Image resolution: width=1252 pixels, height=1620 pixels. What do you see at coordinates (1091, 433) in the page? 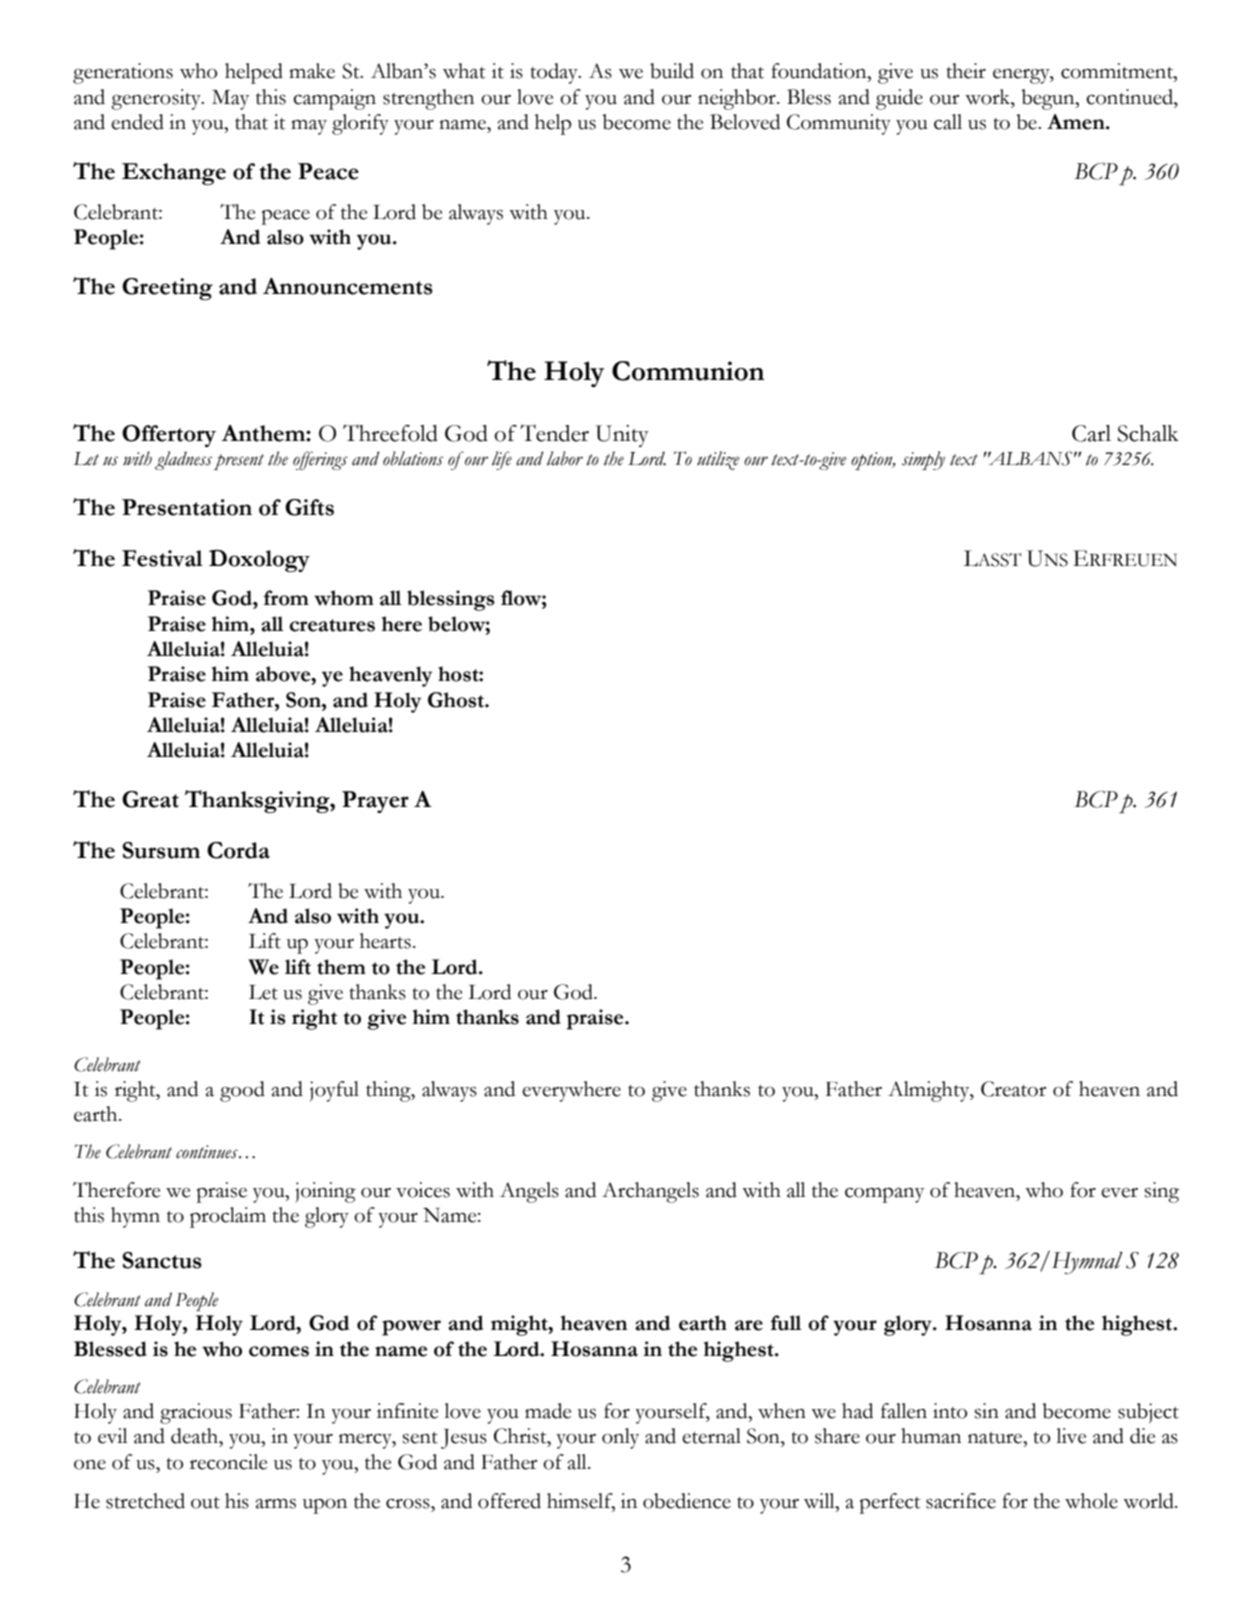
I see `Carl` at bounding box center [1091, 433].
